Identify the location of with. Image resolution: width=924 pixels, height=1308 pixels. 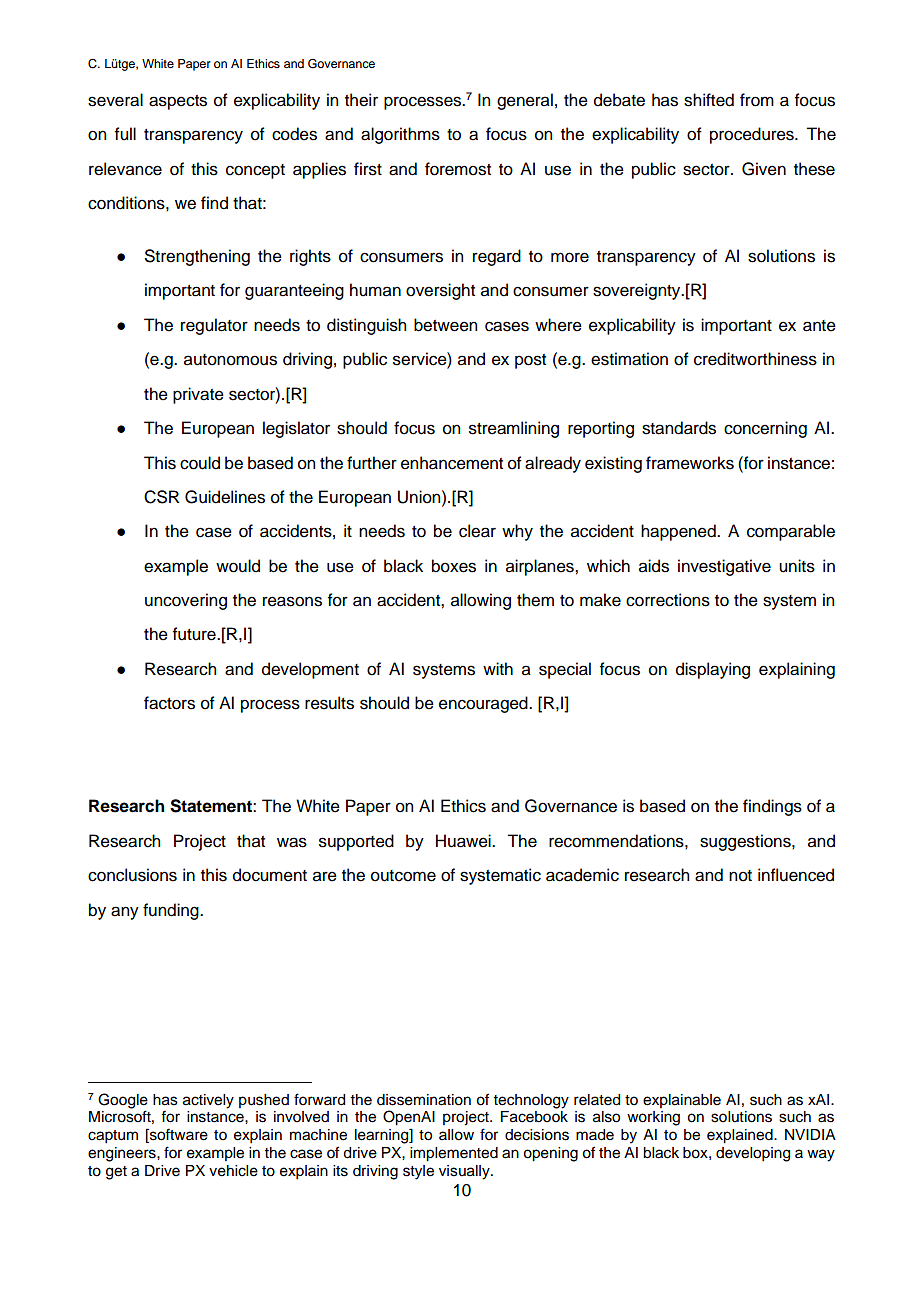
(498, 668).
